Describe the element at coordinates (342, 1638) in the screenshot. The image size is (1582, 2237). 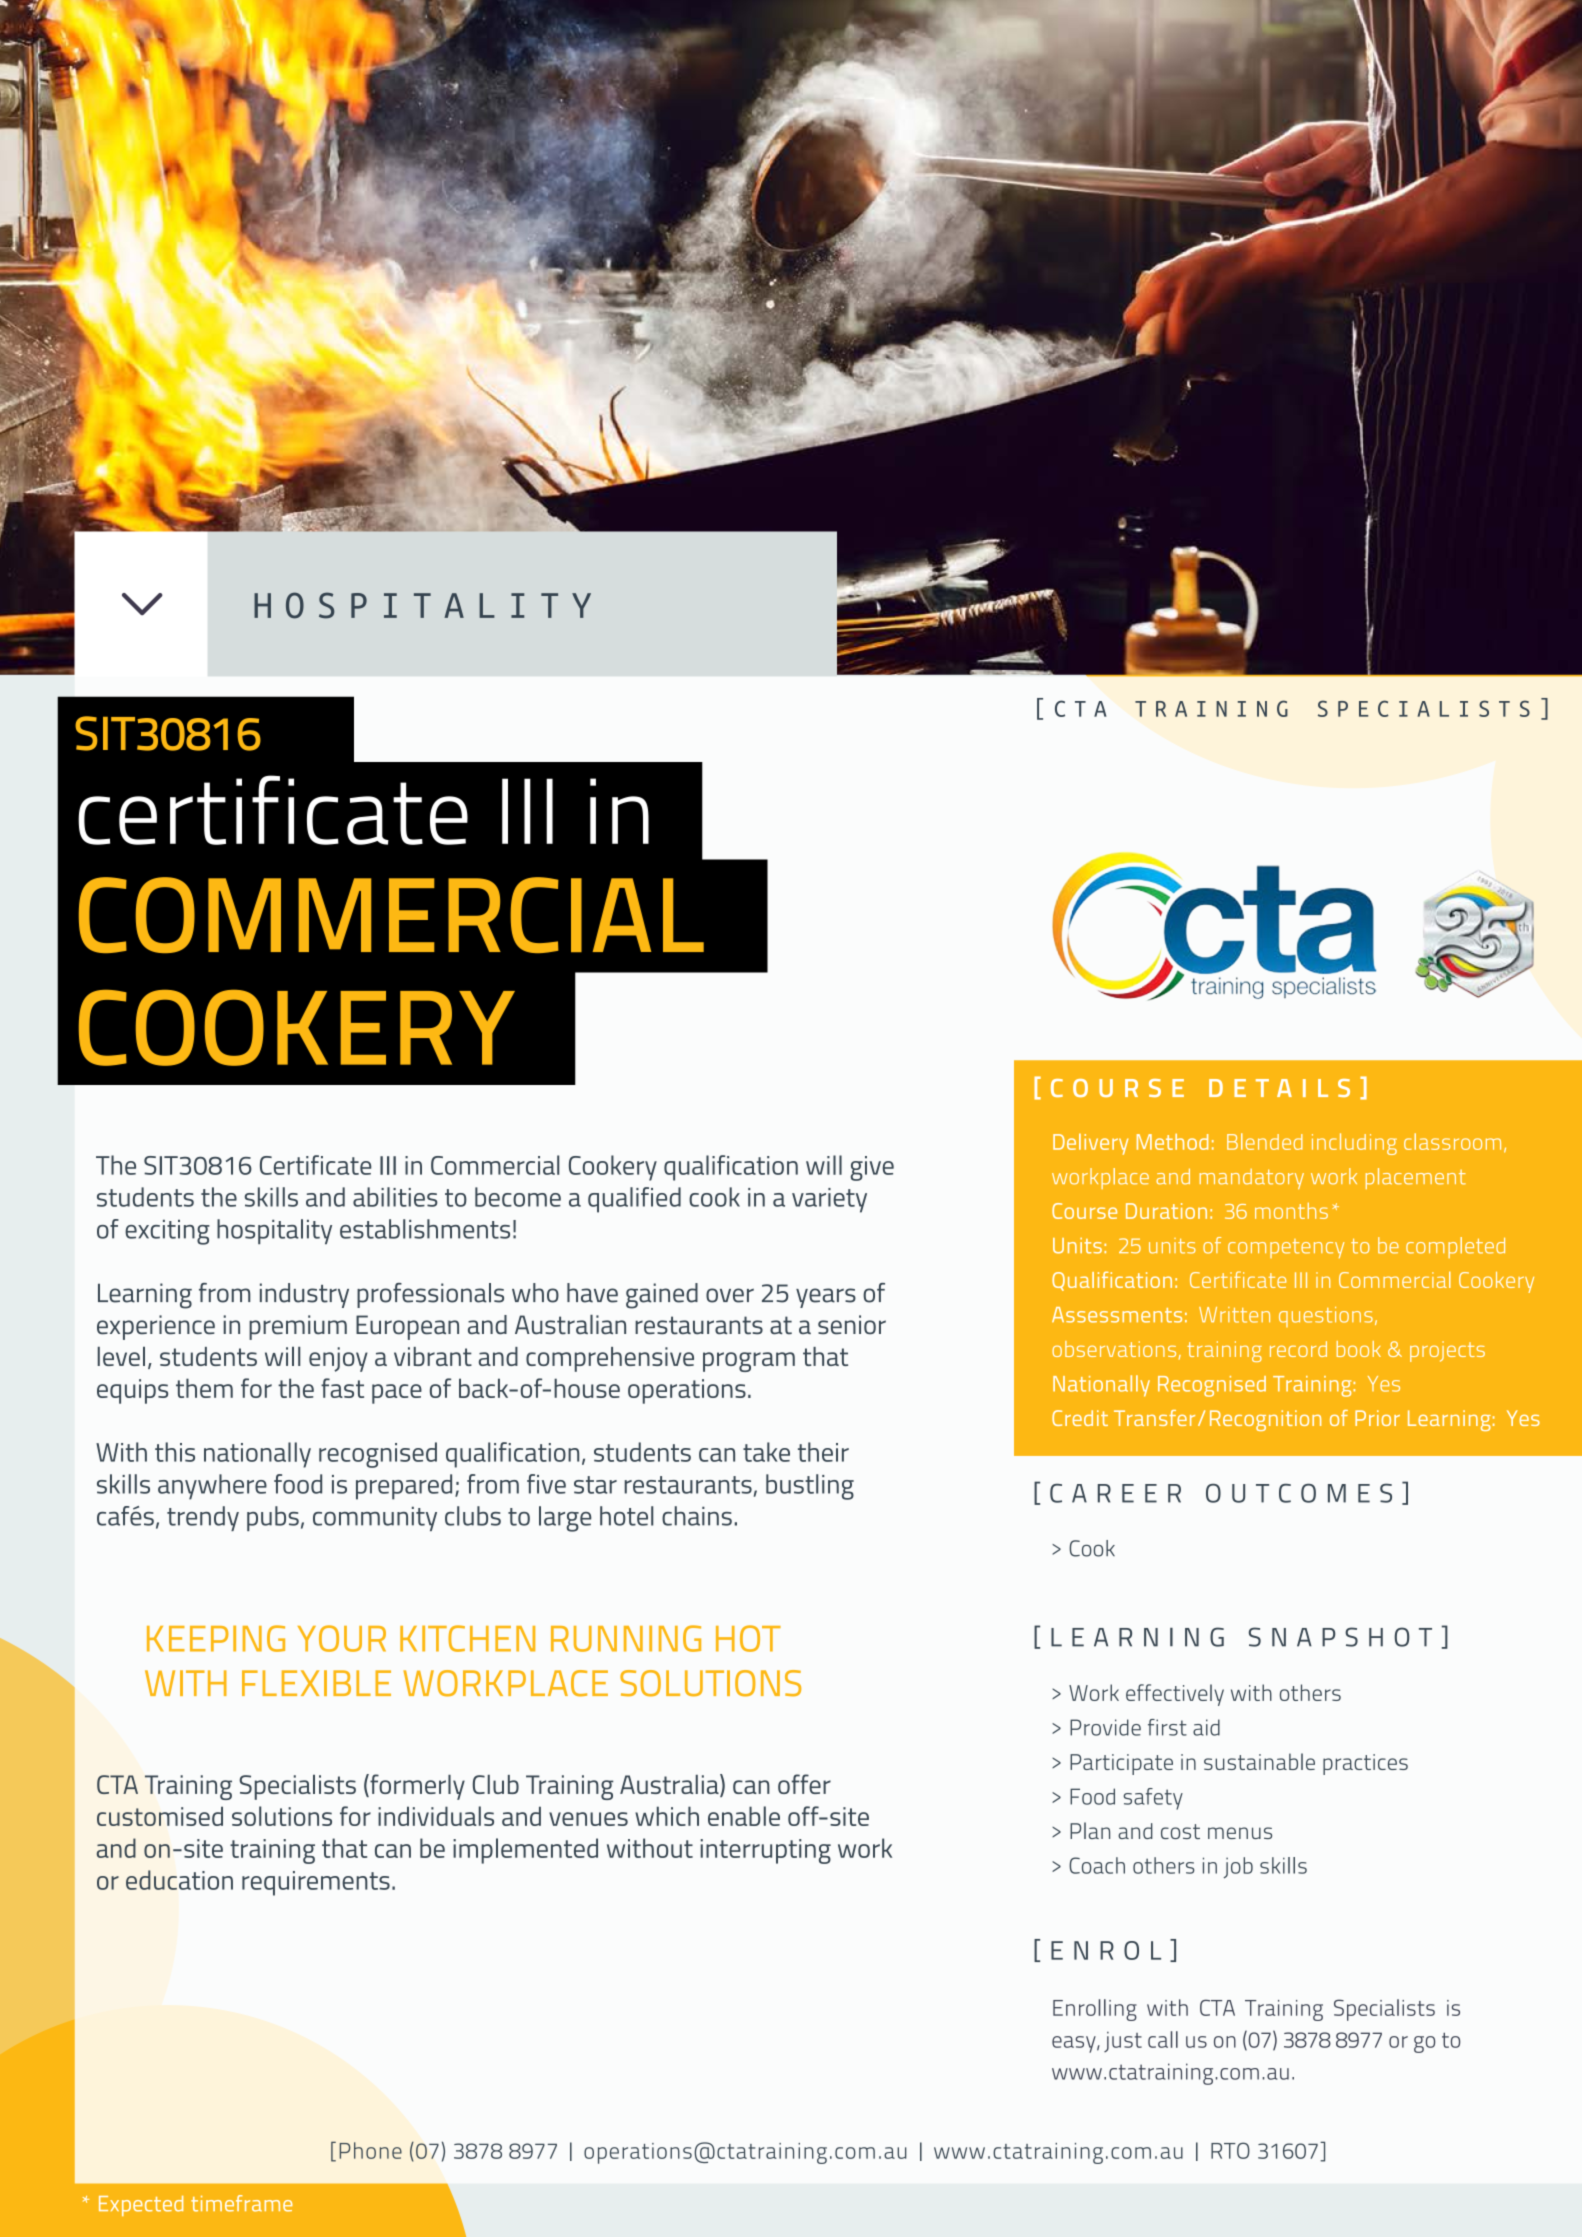
I see `YOUR` at that location.
